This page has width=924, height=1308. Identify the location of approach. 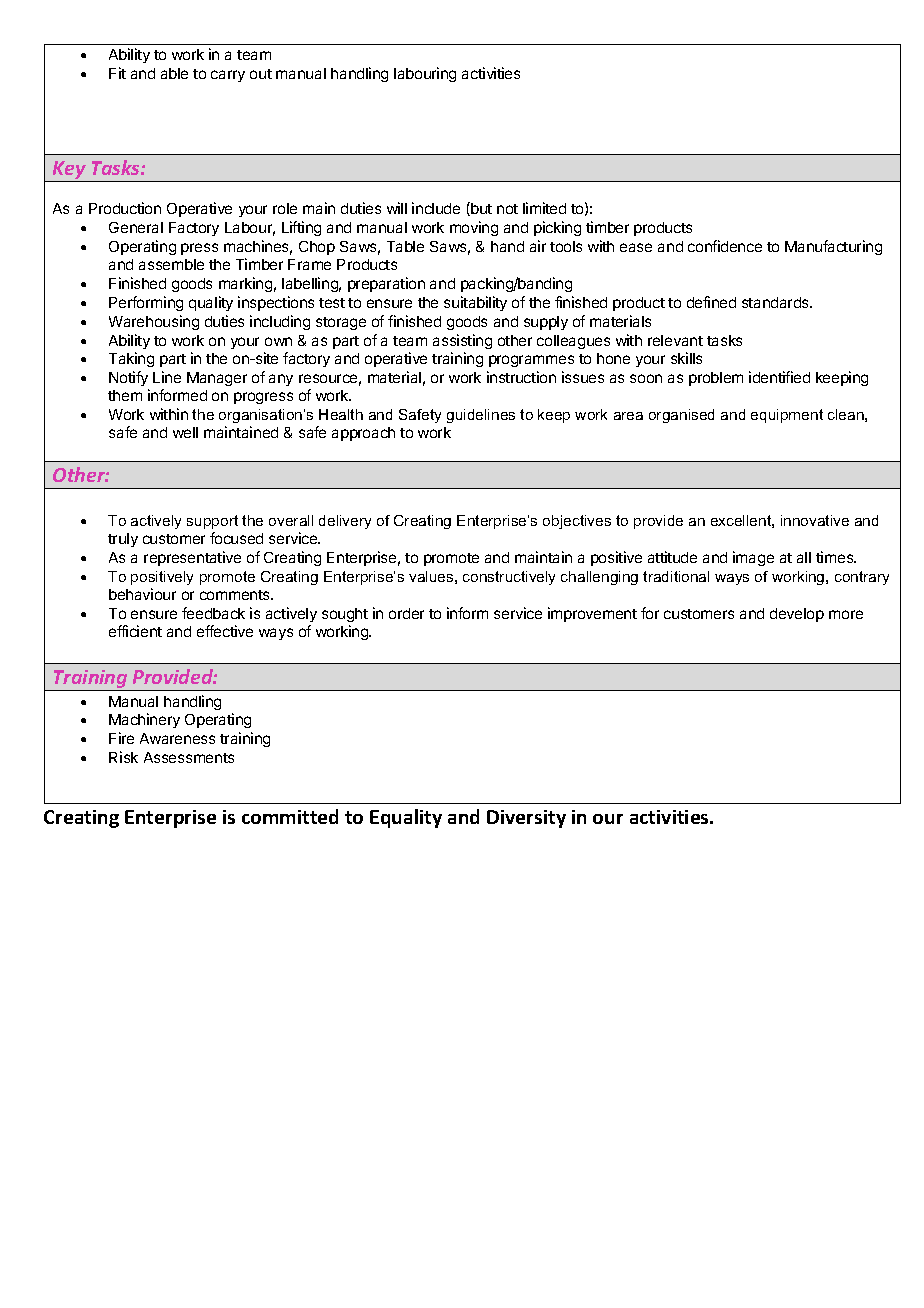
(363, 434).
